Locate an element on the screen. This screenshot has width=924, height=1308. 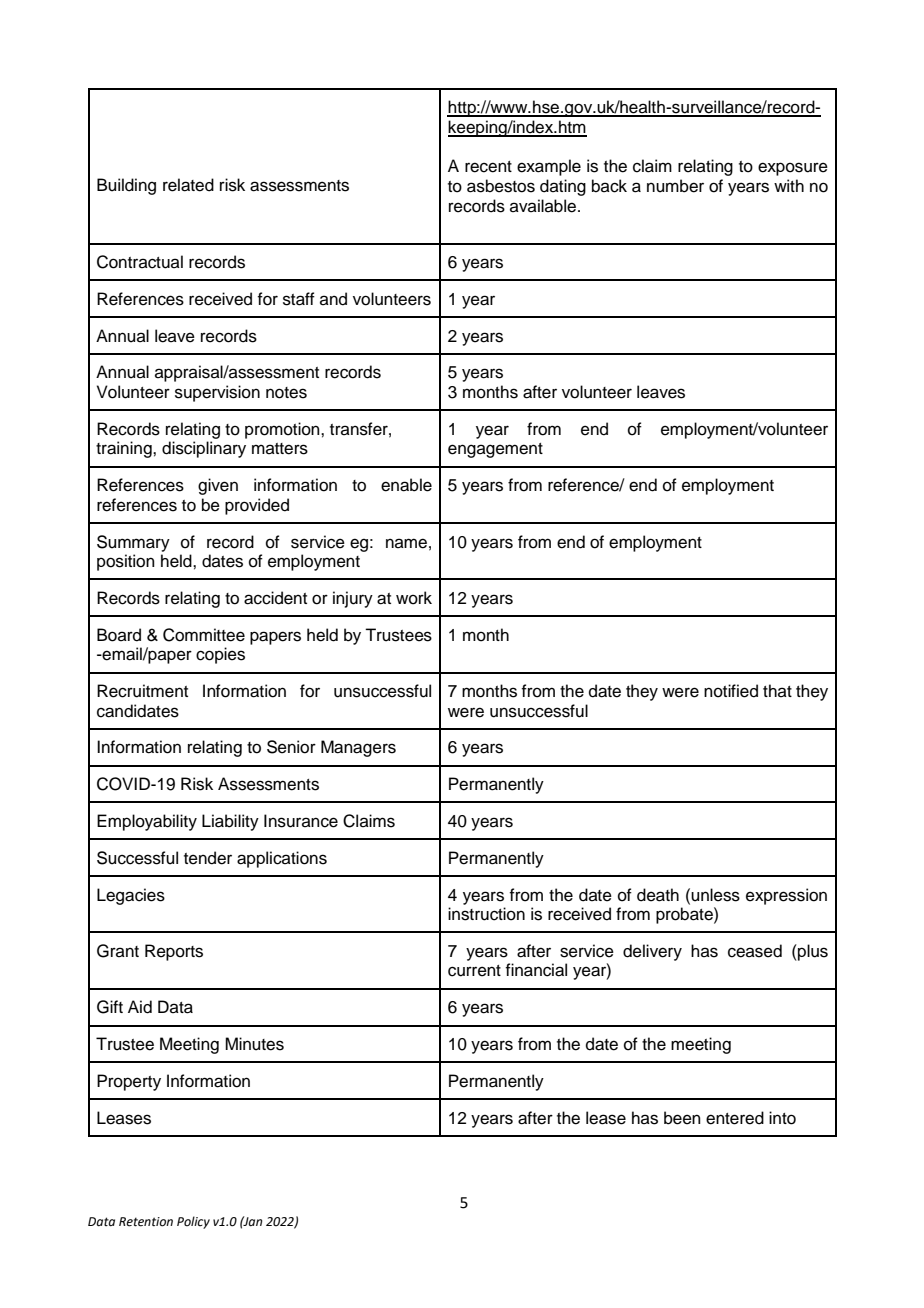
related is located at coordinates (188, 185).
